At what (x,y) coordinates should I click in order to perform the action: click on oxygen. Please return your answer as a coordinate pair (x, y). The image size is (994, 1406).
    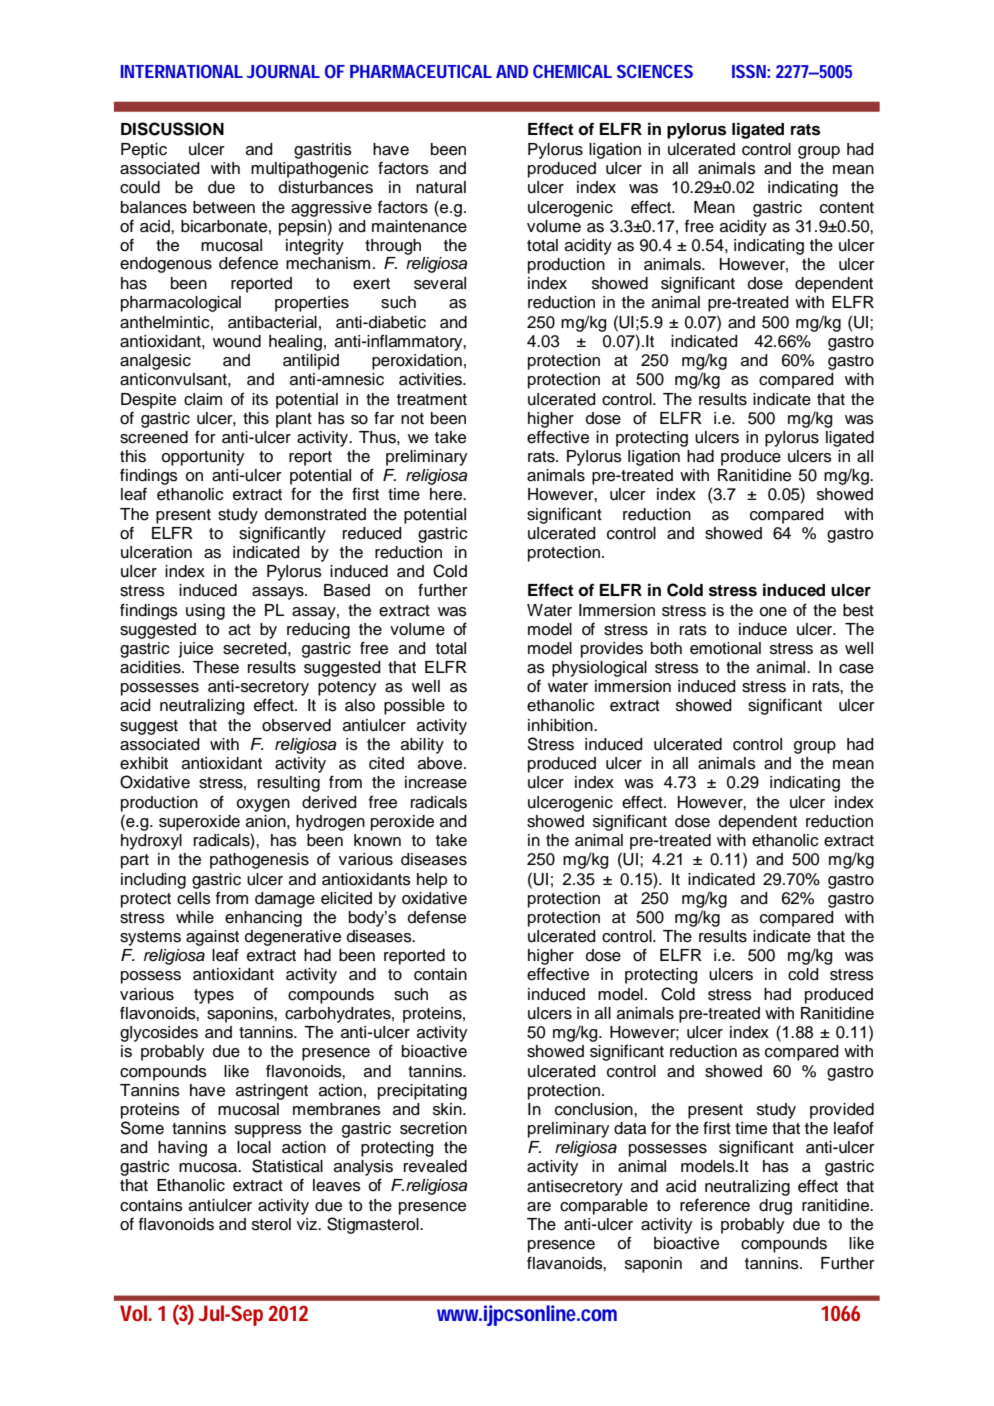
    Looking at the image, I should click on (263, 805).
